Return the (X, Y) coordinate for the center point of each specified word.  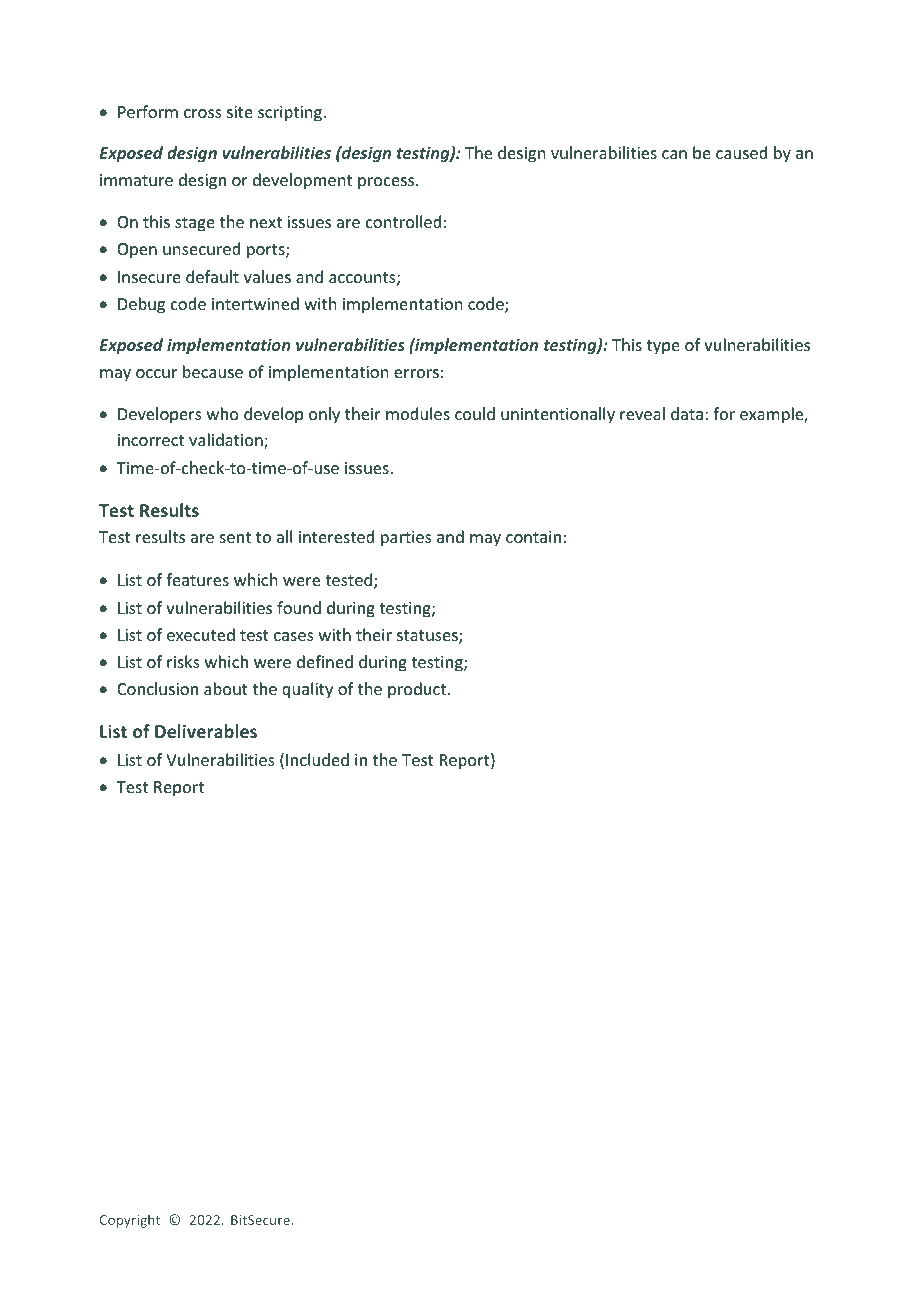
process (387, 183)
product (418, 690)
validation (227, 441)
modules (418, 413)
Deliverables (206, 731)
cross (203, 113)
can (674, 154)
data (687, 413)
